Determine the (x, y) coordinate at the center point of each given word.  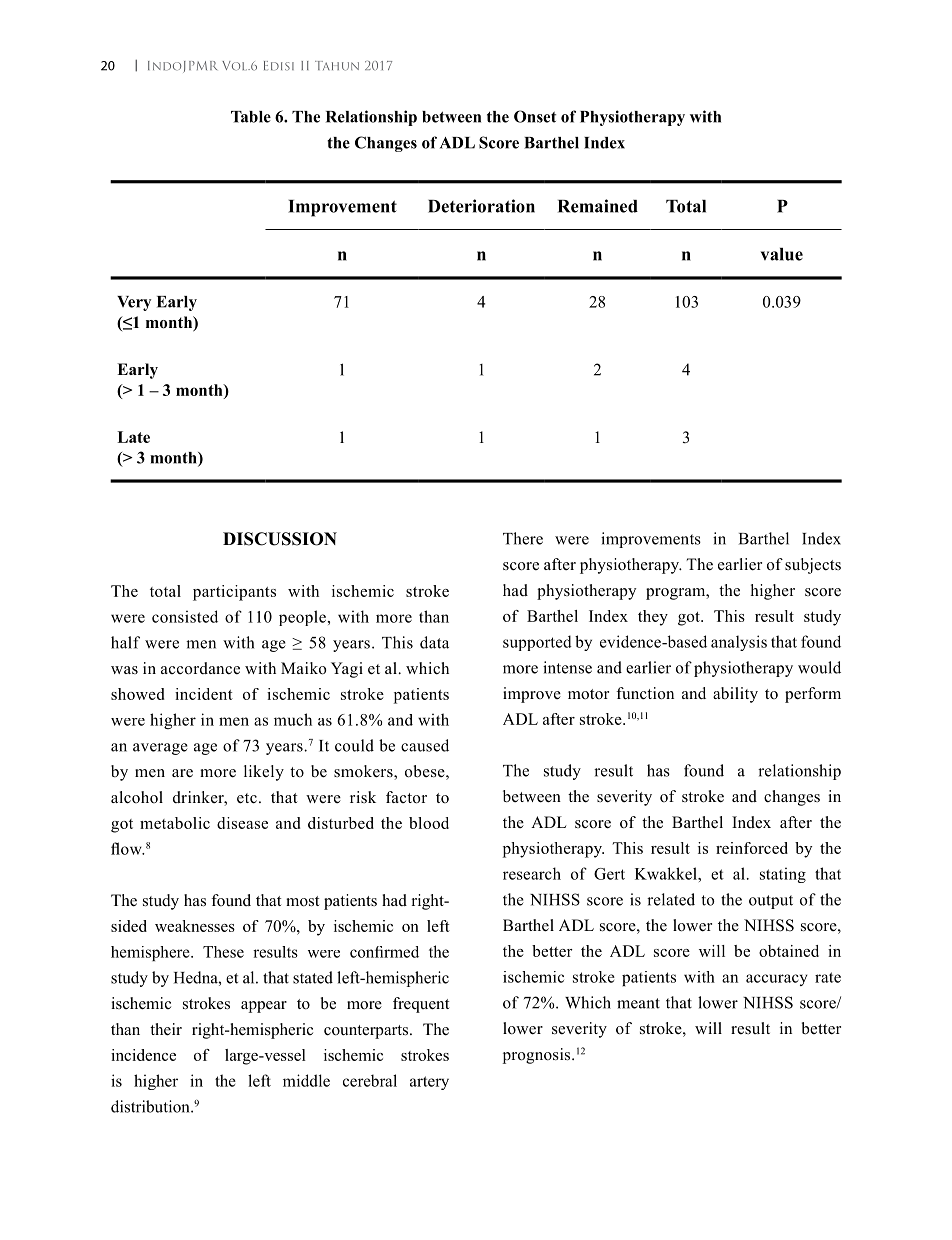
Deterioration (481, 206)
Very (134, 303)
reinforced (752, 848)
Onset (535, 116)
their (166, 1029)
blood (429, 823)
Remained (598, 206)
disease (242, 823)
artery (429, 1083)
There (523, 538)
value (782, 254)
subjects (813, 566)
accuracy (777, 980)
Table (251, 117)
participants (234, 593)
